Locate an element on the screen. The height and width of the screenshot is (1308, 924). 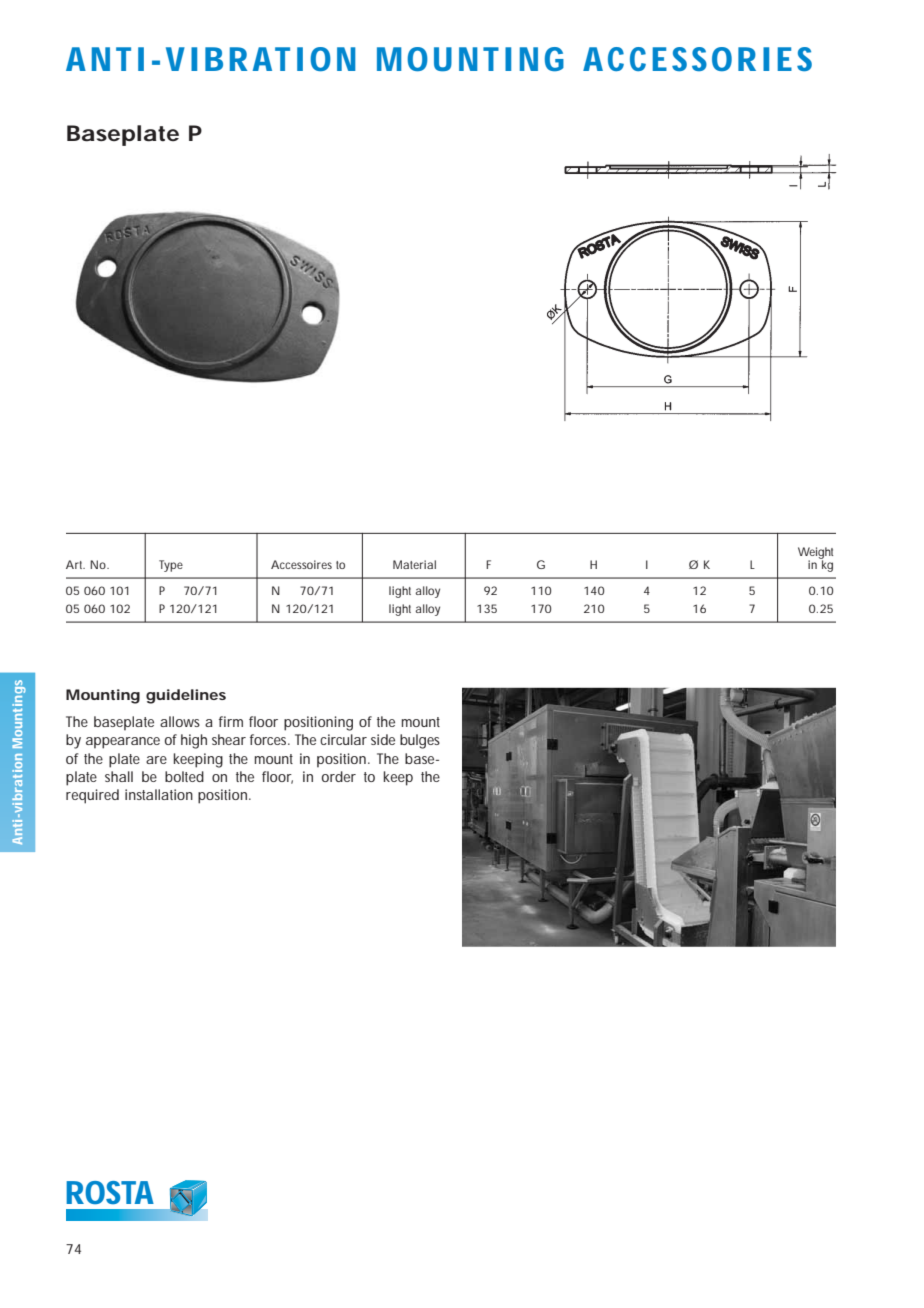
Material is located at coordinates (414, 564).
